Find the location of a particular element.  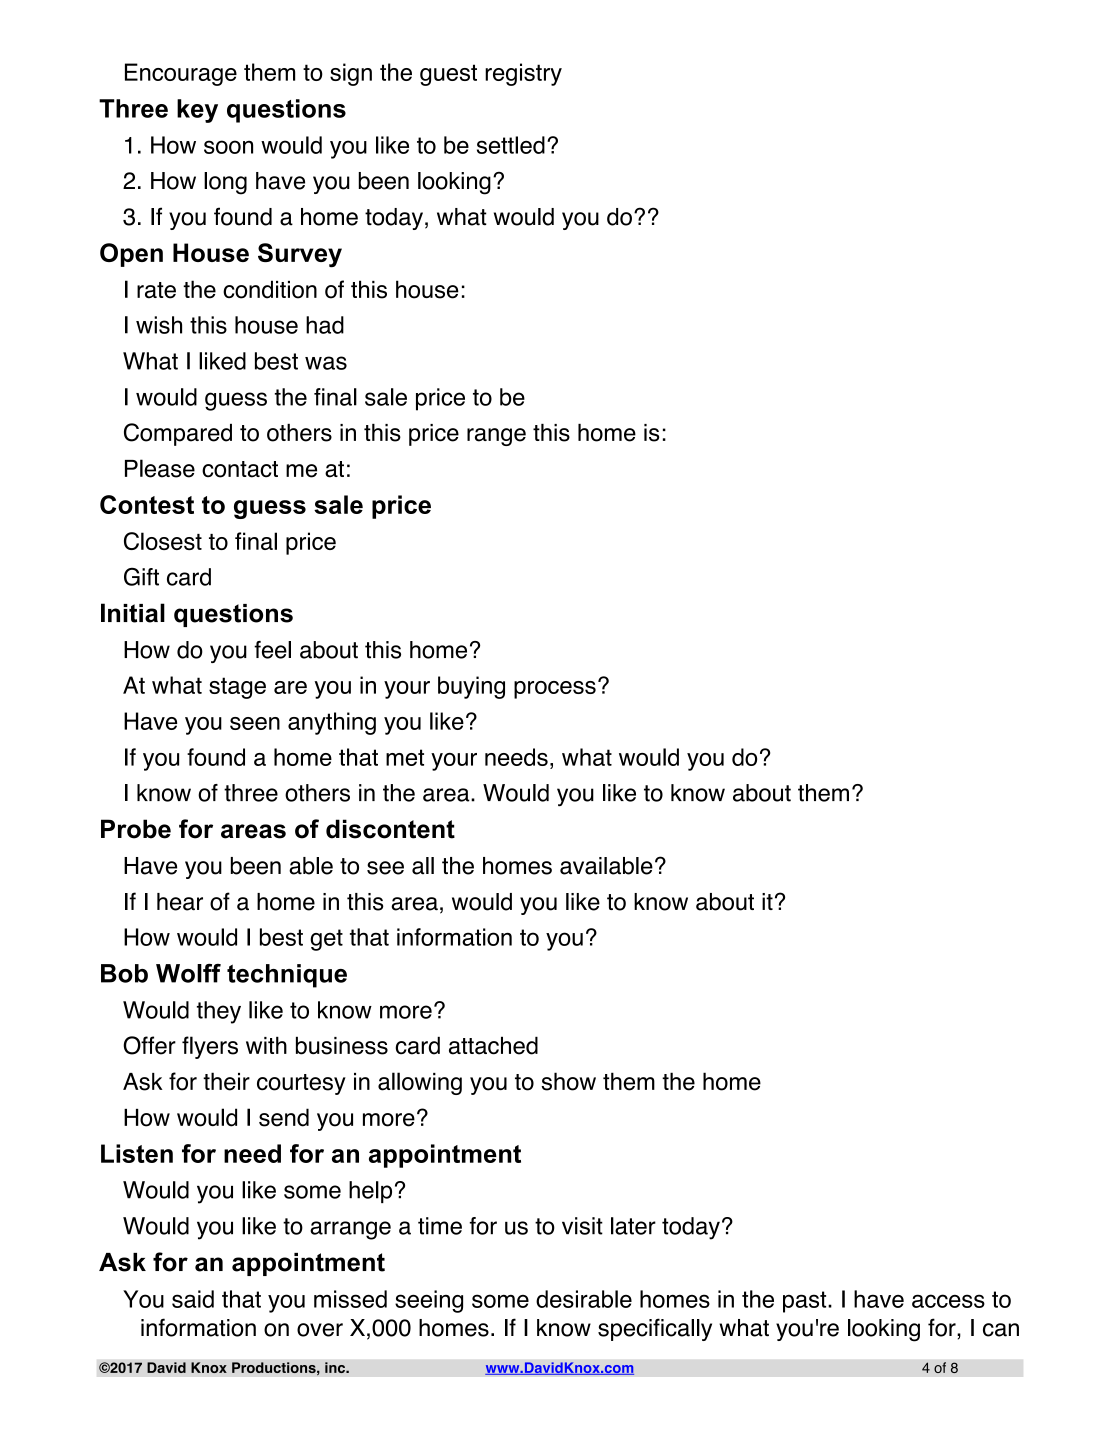

said is located at coordinates (193, 1299).
